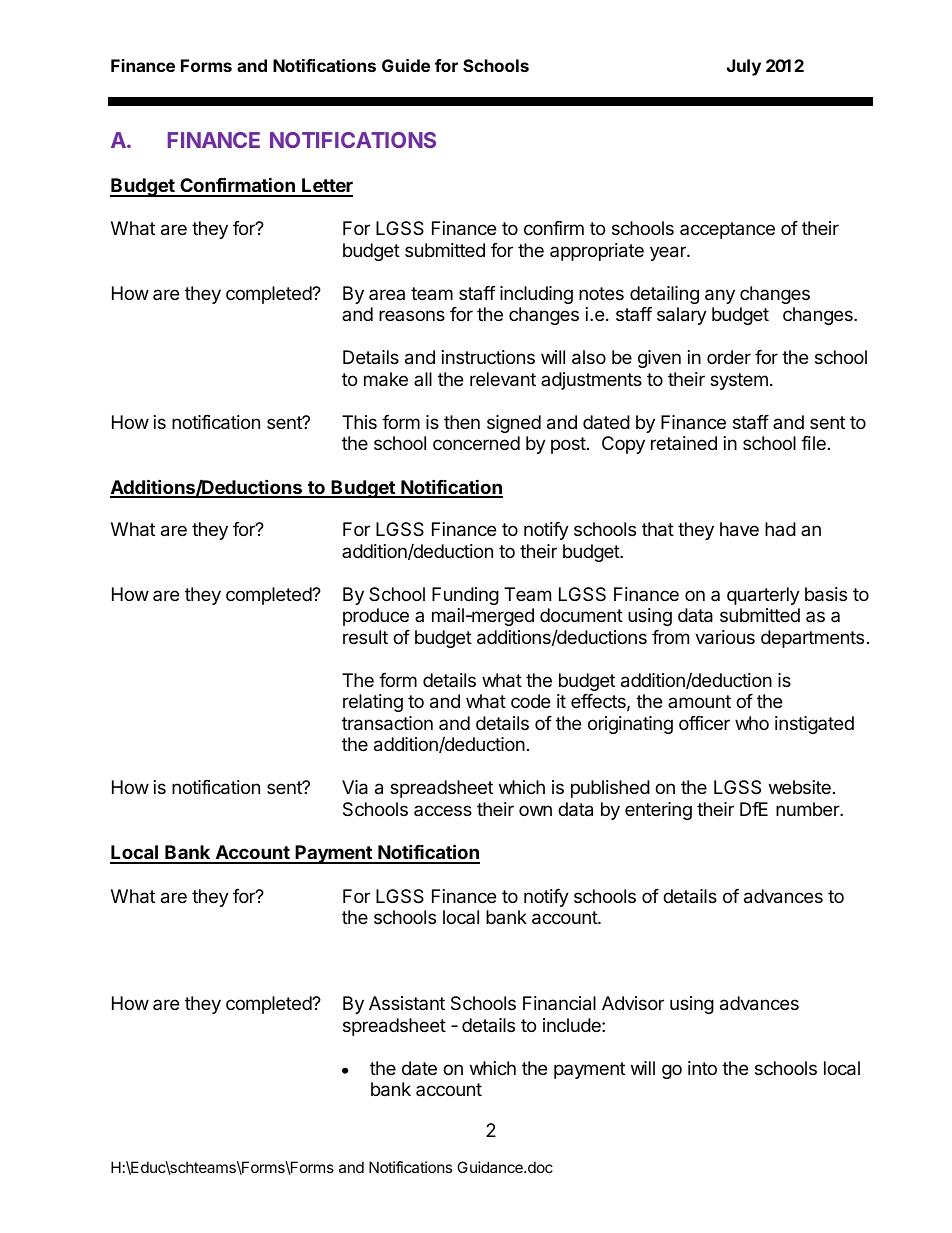  Describe the element at coordinates (800, 787) in the screenshot. I see `website` at that location.
